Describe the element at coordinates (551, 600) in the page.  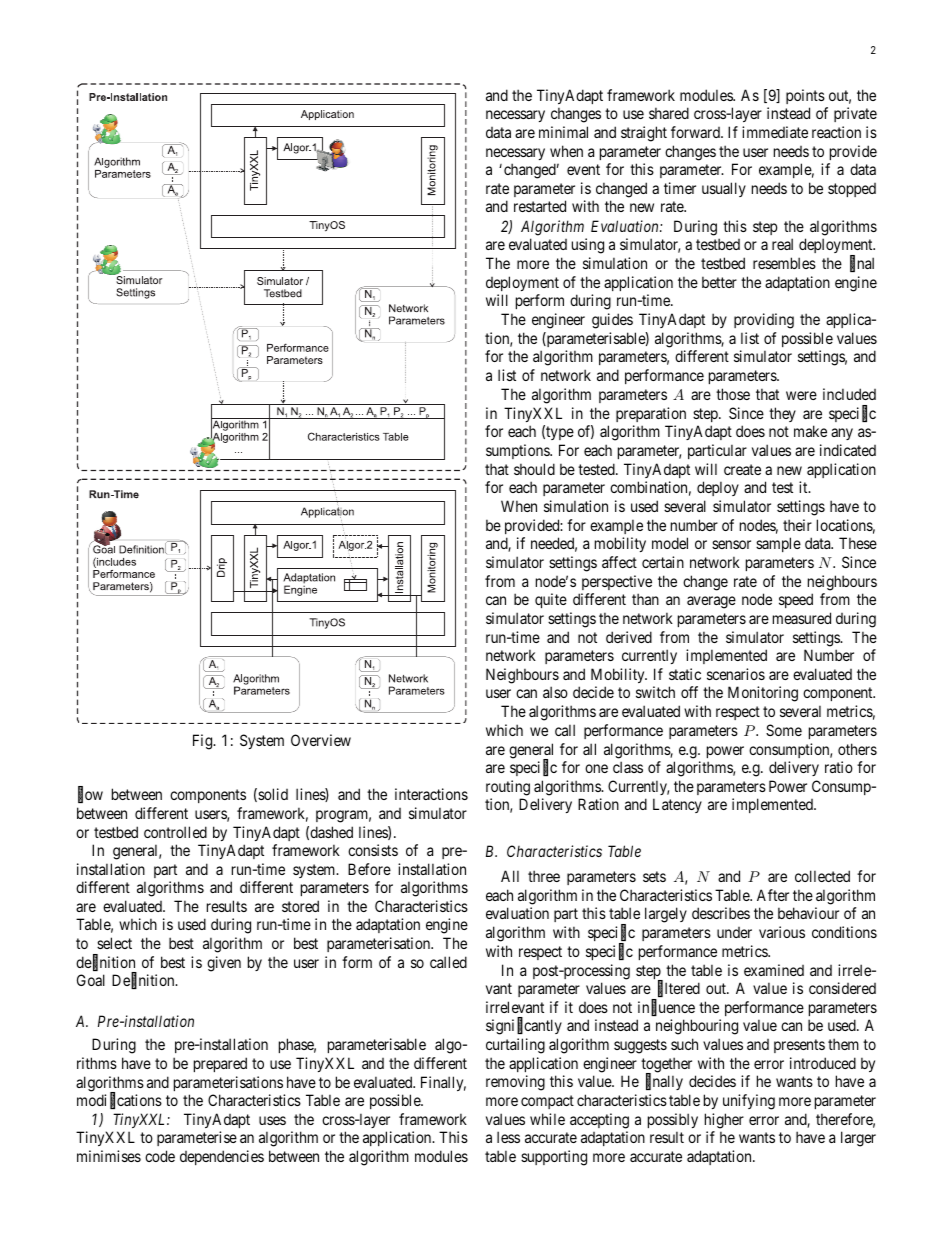
I see `quite` at that location.
